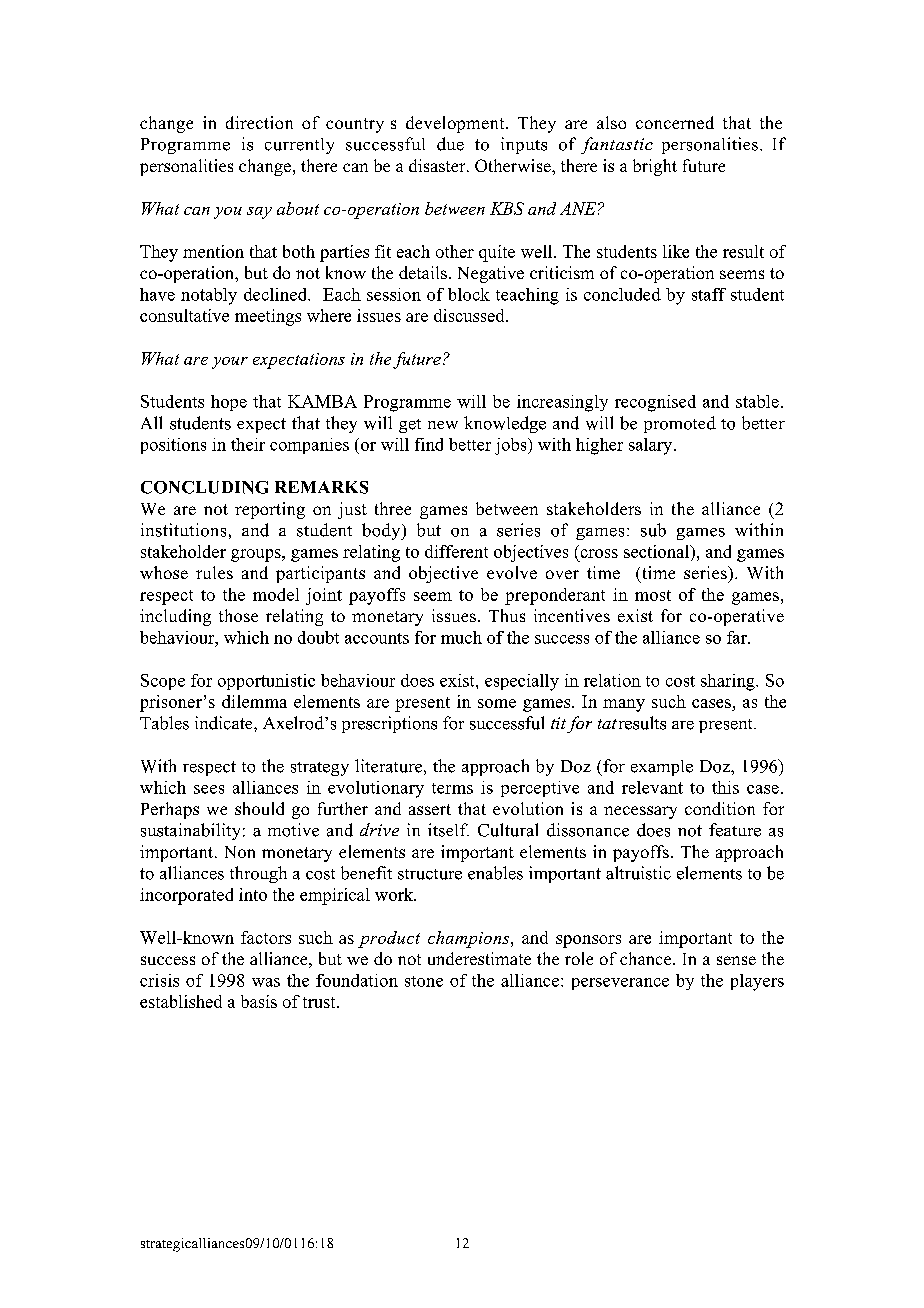  Describe the element at coordinates (479, 958) in the screenshot. I see `underestimate` at that location.
